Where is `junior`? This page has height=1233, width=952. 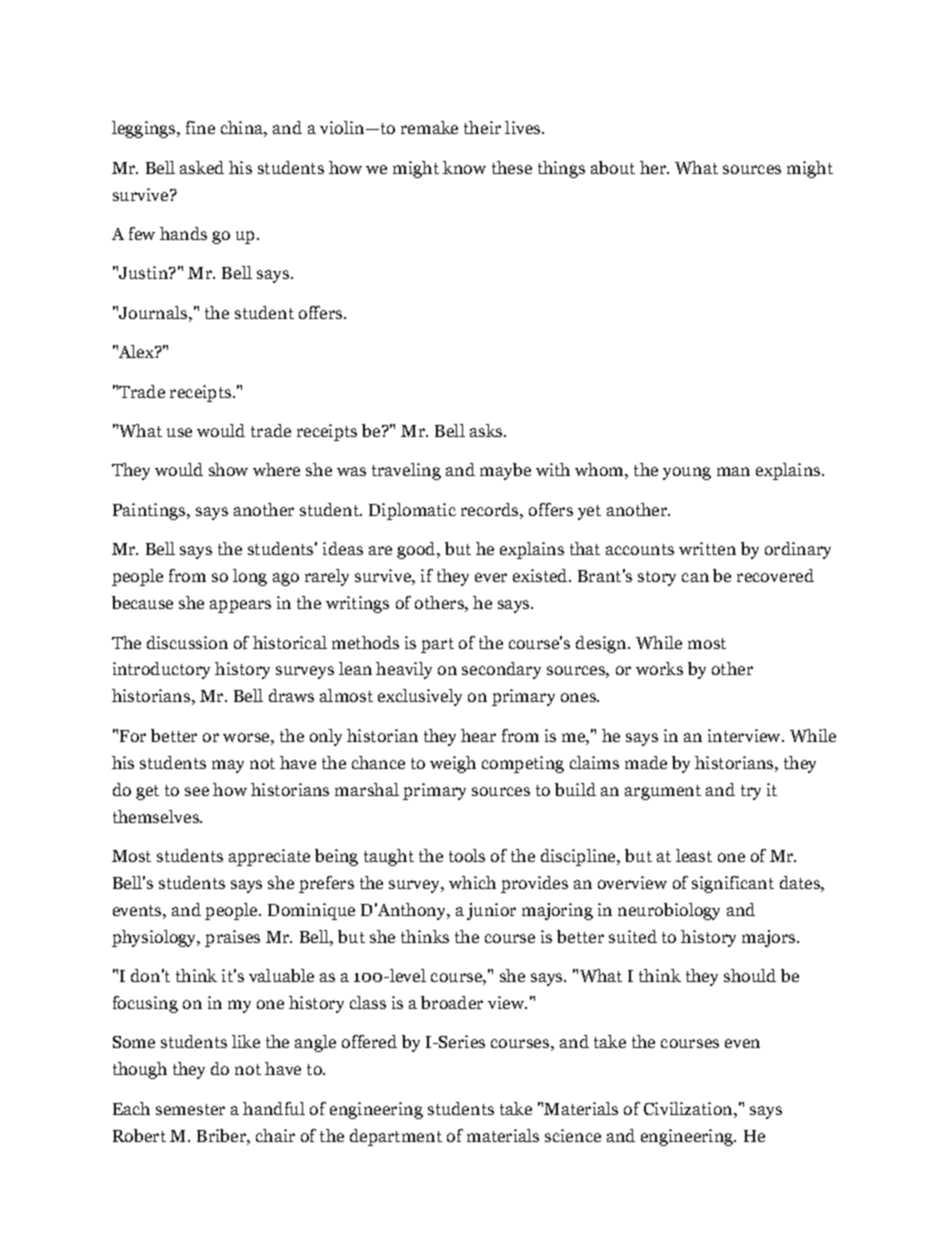
junior is located at coordinates (491, 911).
